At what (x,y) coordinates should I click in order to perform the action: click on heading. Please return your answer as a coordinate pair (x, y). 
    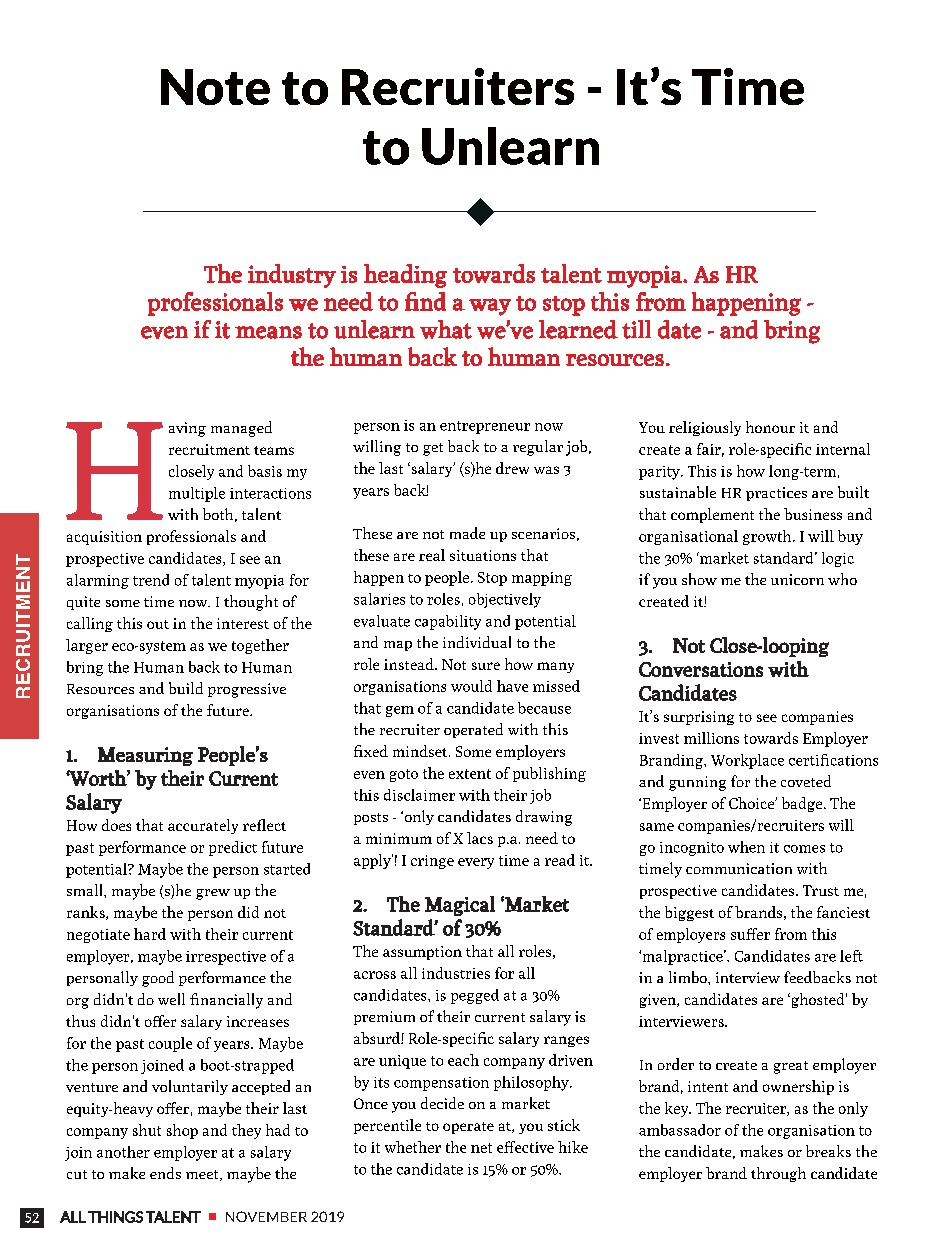
    Looking at the image, I should click on (405, 276).
